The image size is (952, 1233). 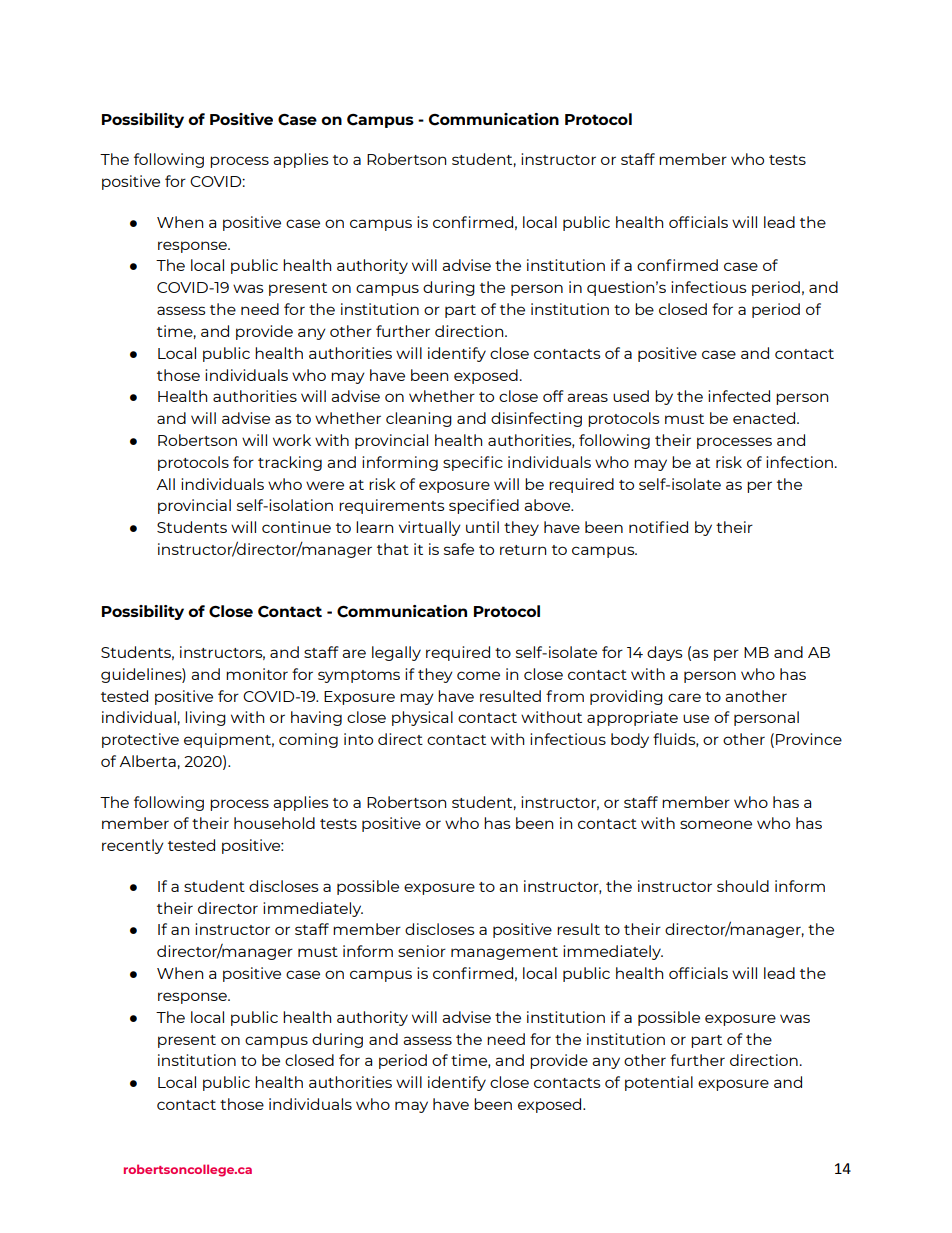 I want to click on cleaning, so click(x=419, y=419).
